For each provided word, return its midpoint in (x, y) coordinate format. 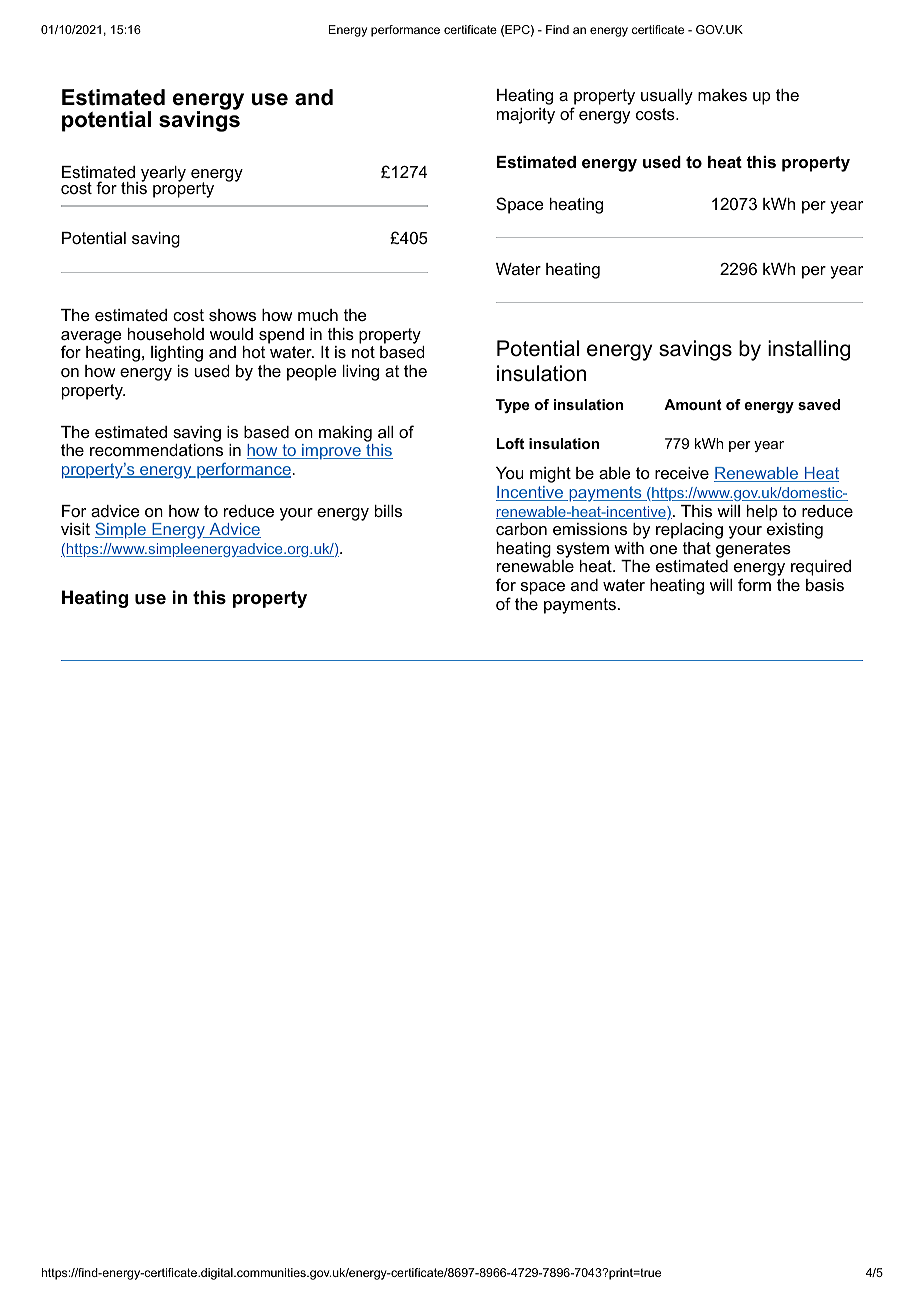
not (363, 352)
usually (667, 97)
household (166, 334)
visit (75, 529)
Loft (510, 443)
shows (232, 315)
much (318, 315)
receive (682, 473)
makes (722, 95)
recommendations (156, 450)
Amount (693, 404)
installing (809, 350)
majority (526, 116)
